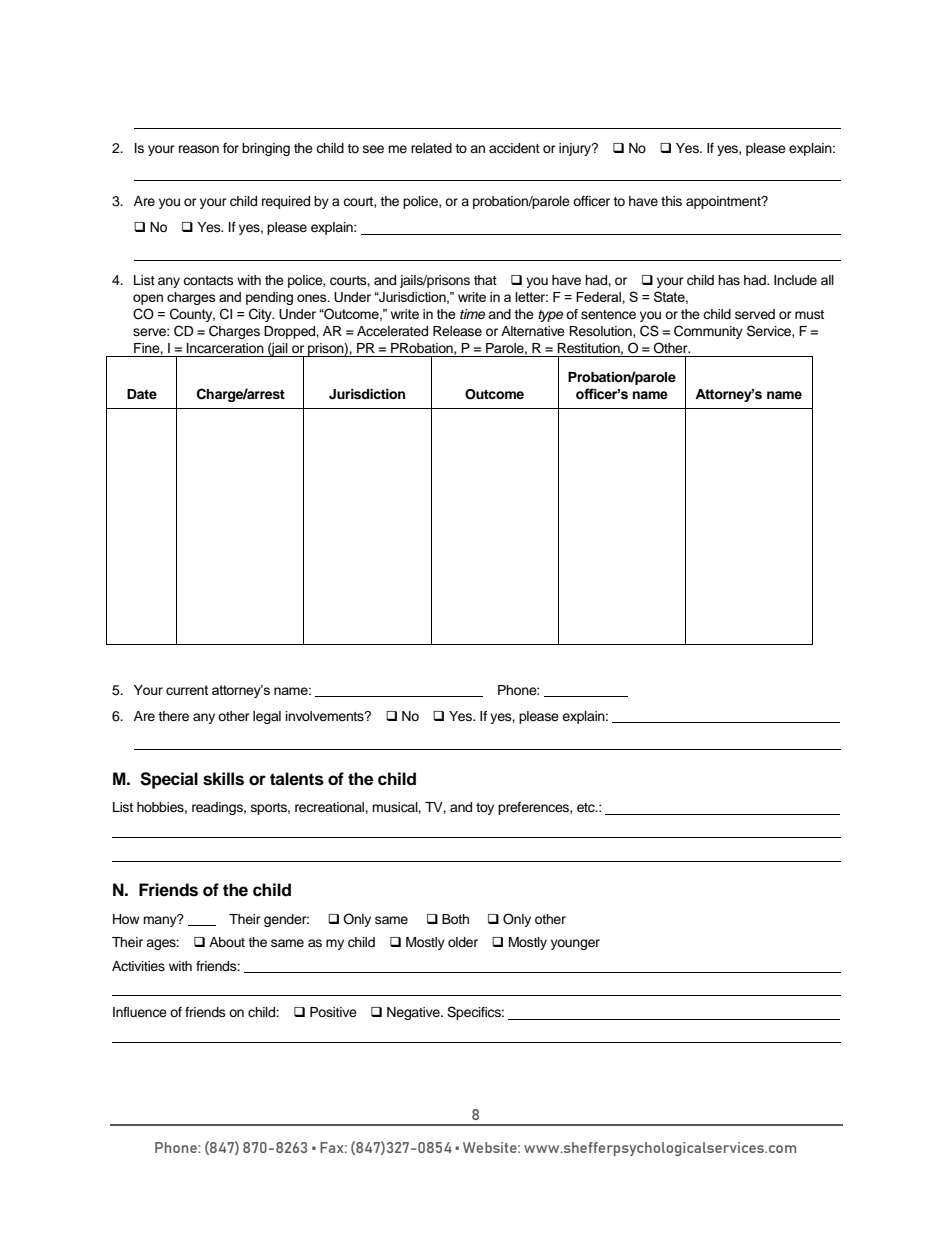  I want to click on Alternative, so click(533, 331).
